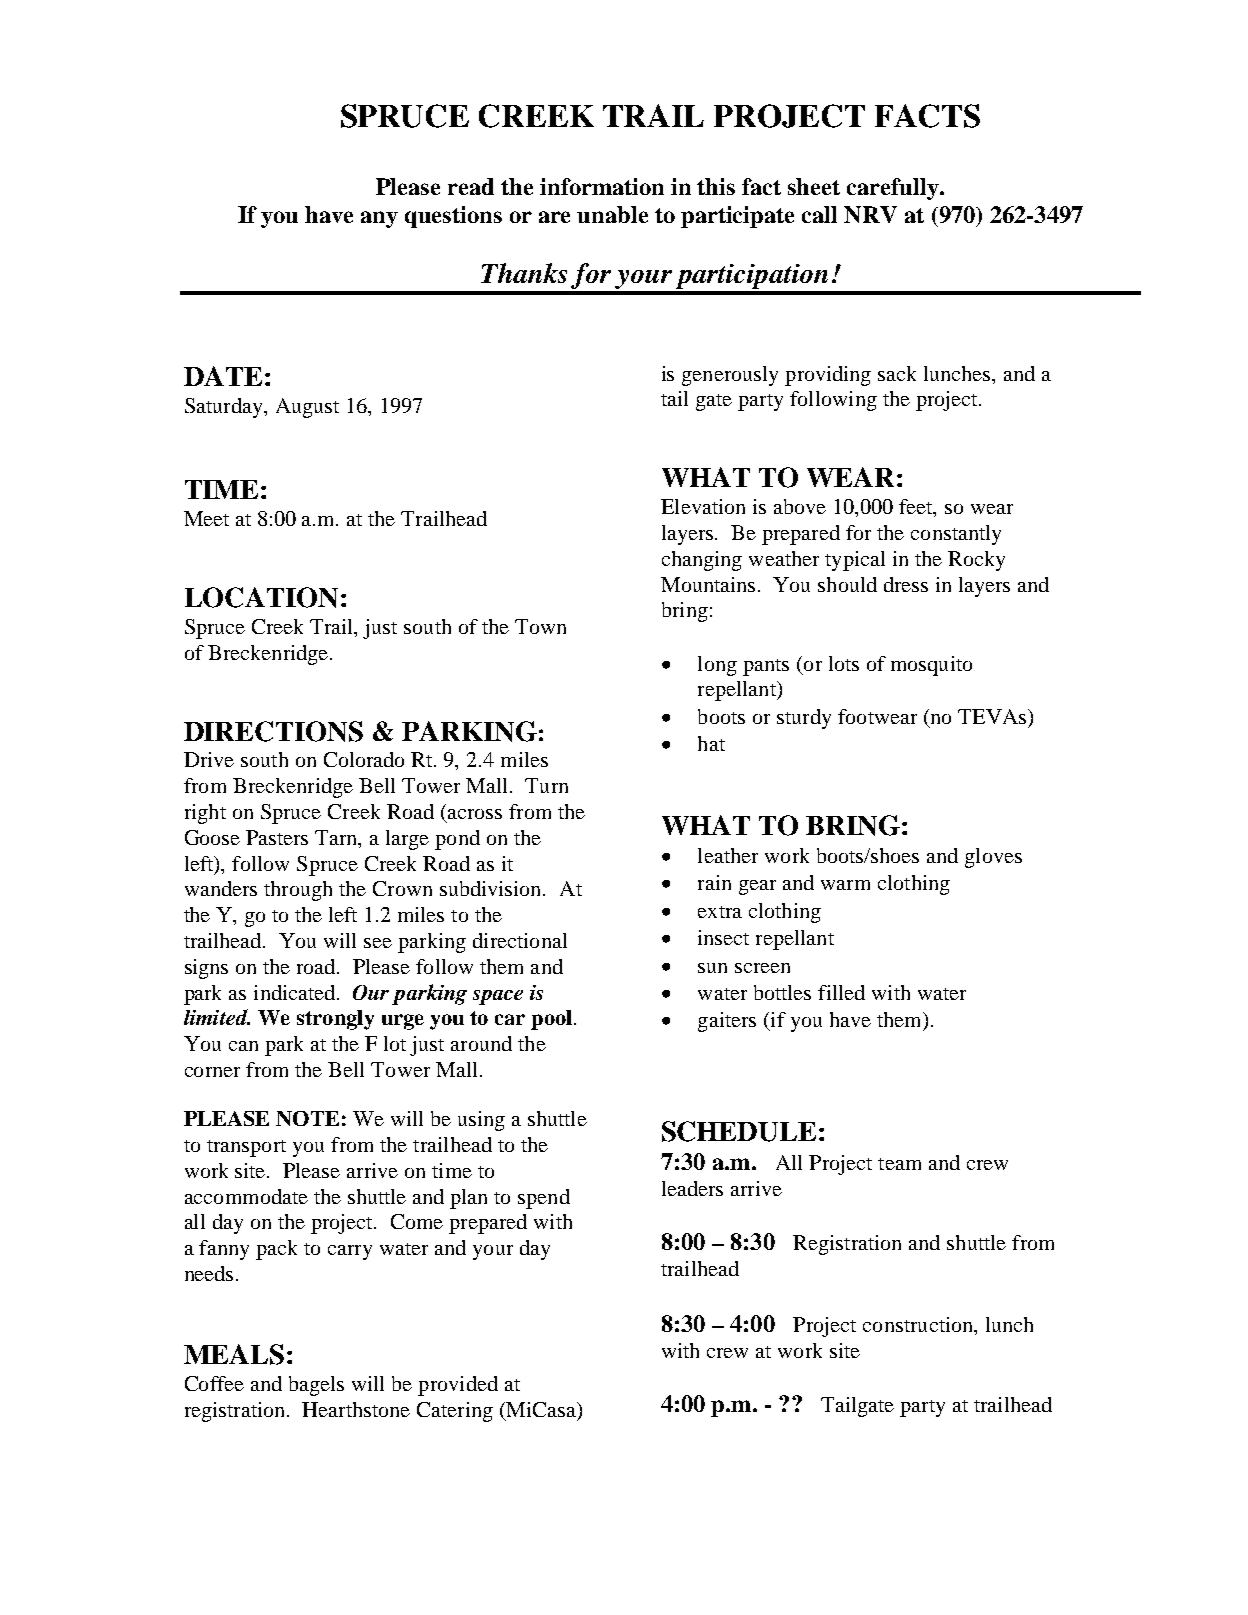  Describe the element at coordinates (870, 214) in the screenshot. I see `NRV` at that location.
